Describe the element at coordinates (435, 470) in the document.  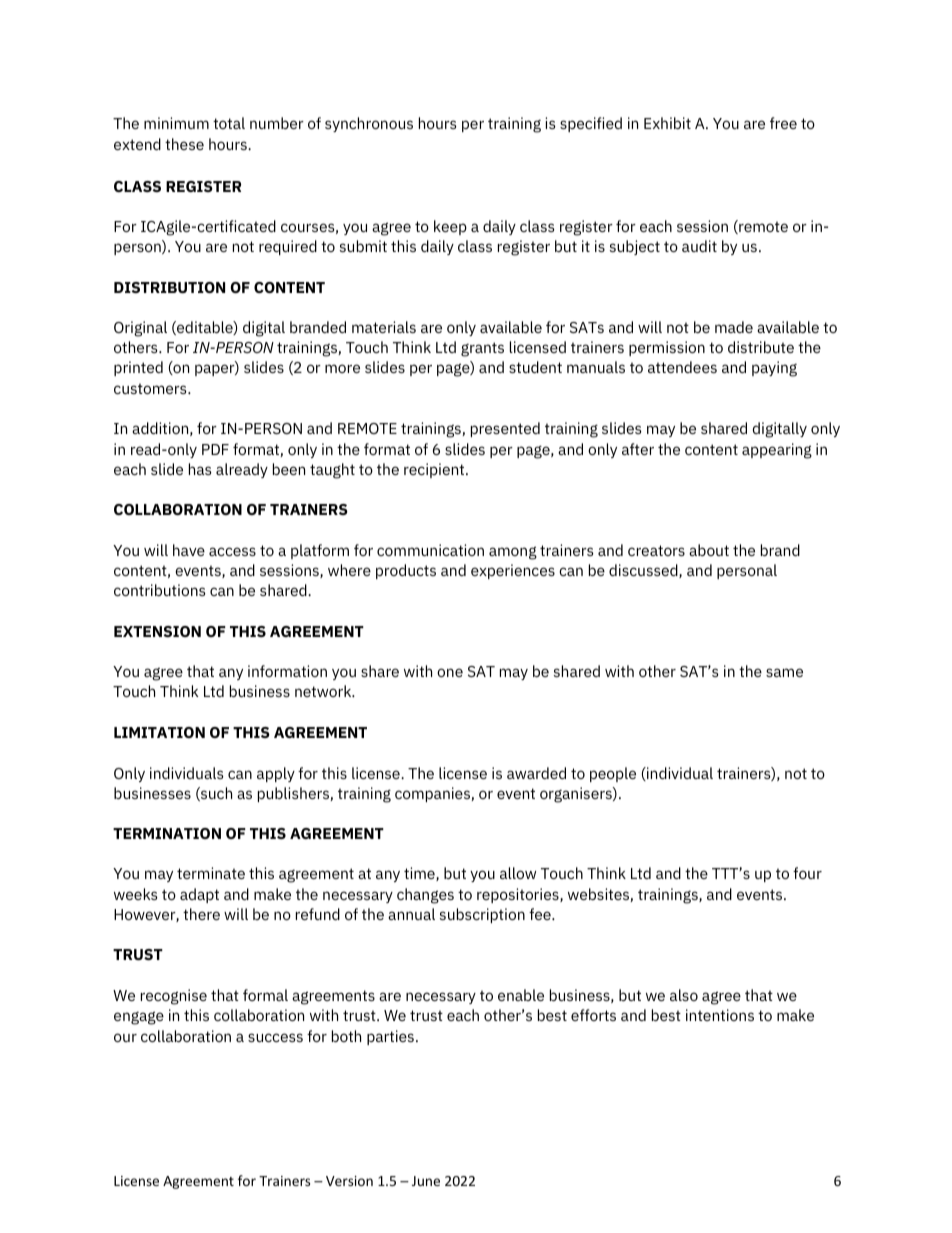
I see `recipient` at that location.
